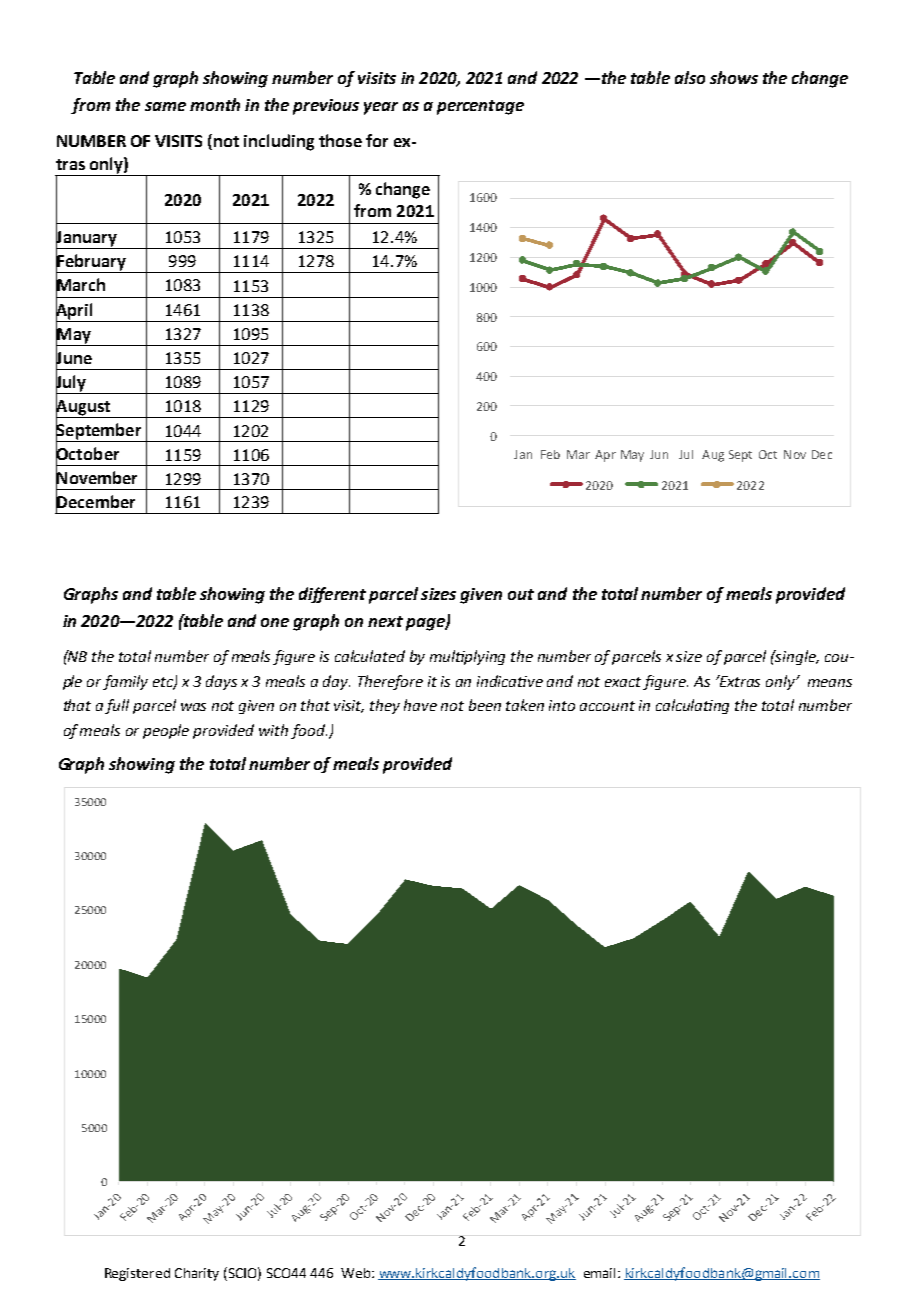 The width and height of the screenshot is (924, 1308). I want to click on Registered, so click(137, 1274).
